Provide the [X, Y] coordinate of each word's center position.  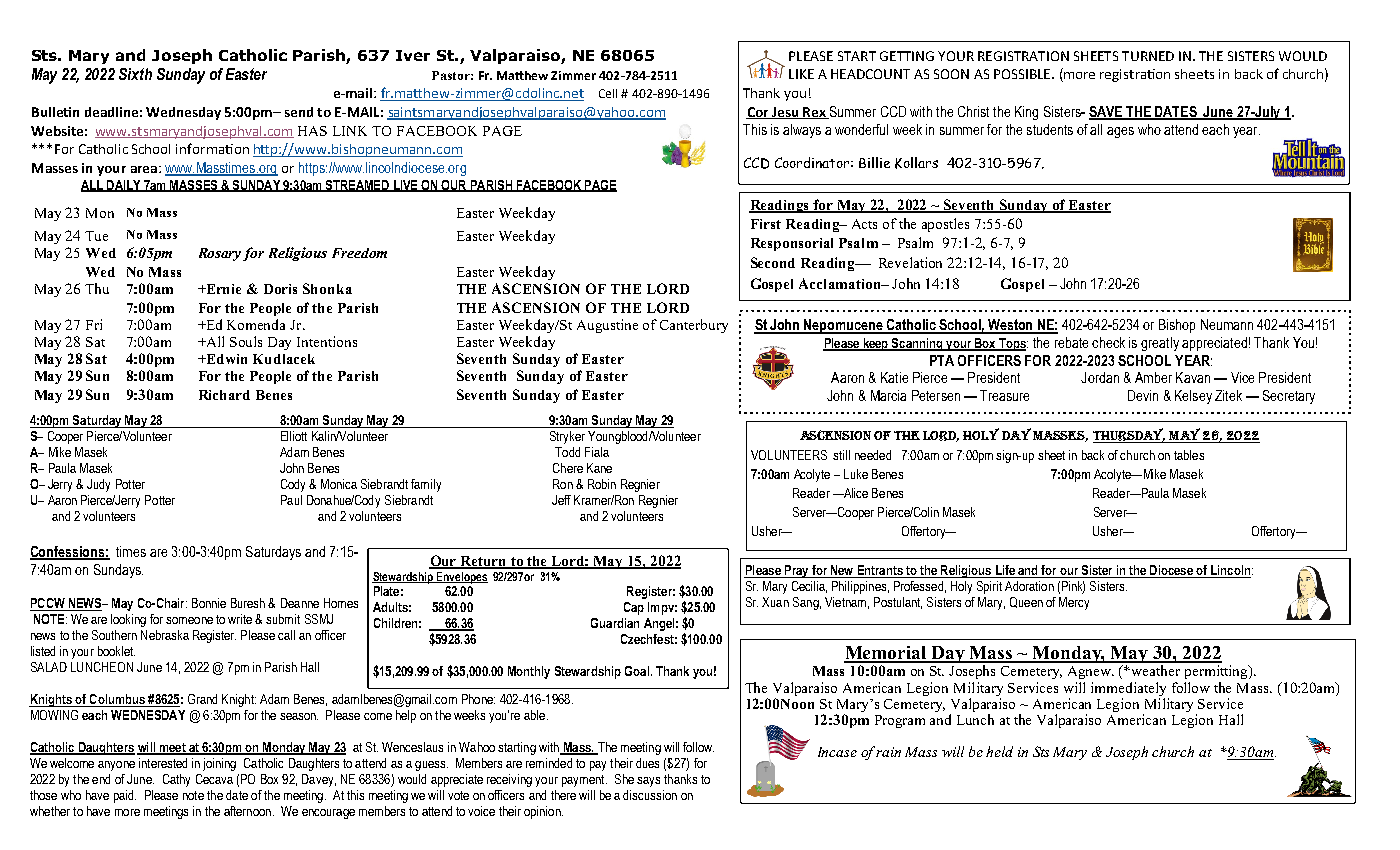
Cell [608, 93]
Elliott [294, 436]
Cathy [176, 780]
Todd [567, 452]
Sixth [135, 74]
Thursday [1129, 435]
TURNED [1148, 56]
